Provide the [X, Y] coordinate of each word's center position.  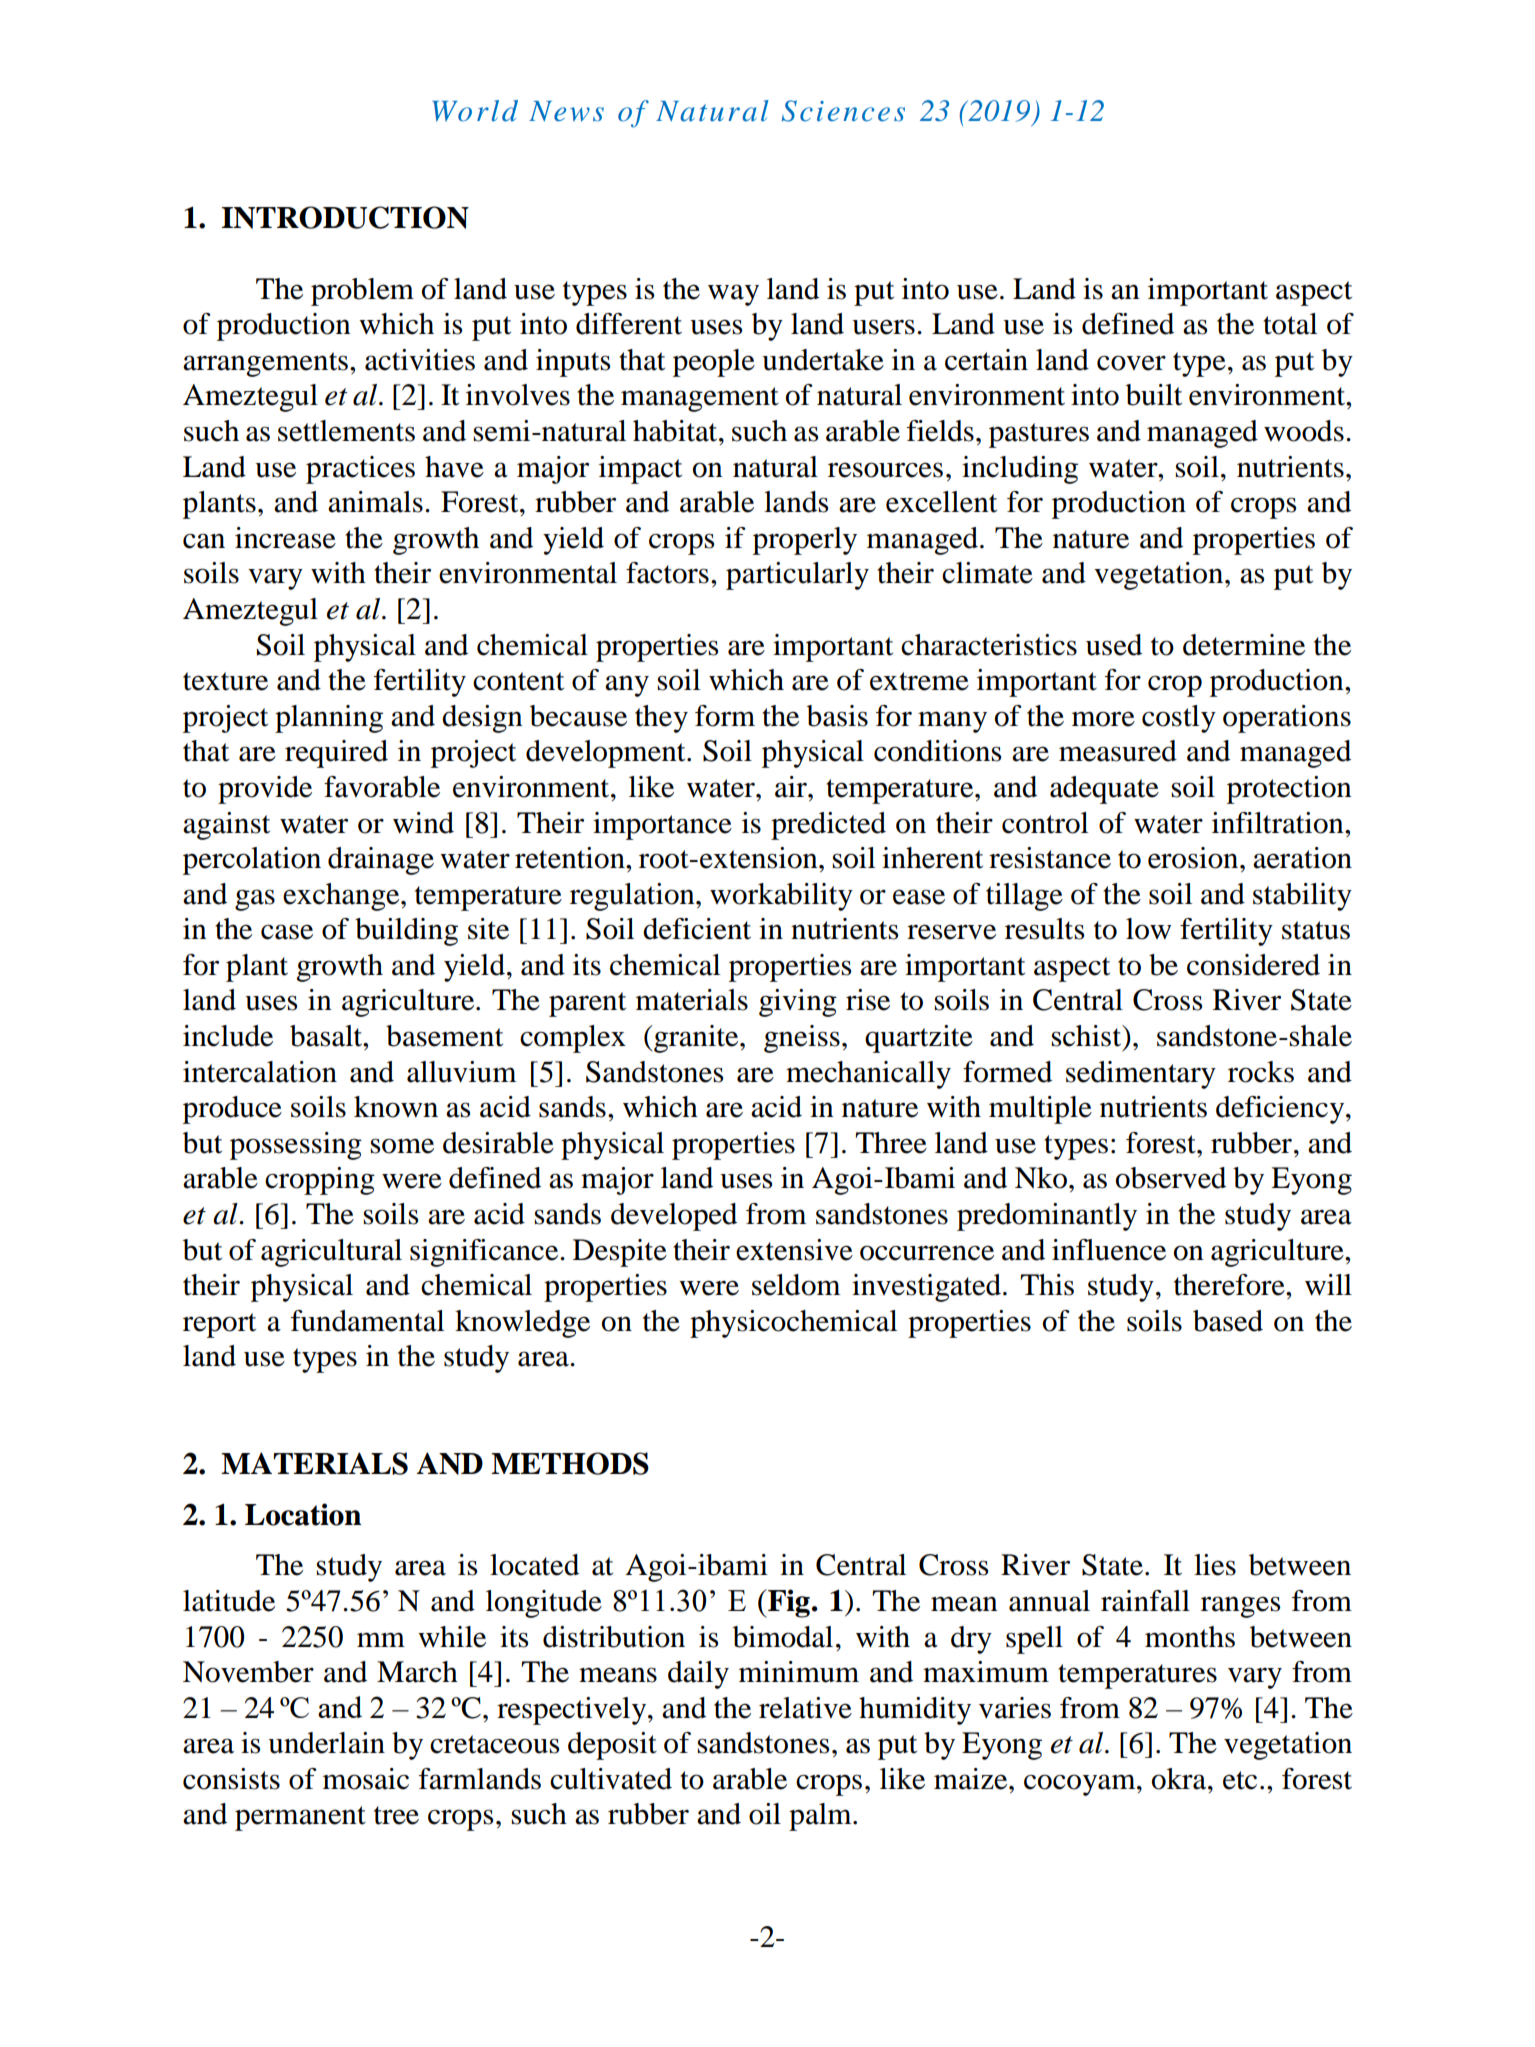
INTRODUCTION [345, 217]
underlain [326, 1743]
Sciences [843, 111]
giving [798, 1003]
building [406, 932]
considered [1253, 965]
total [1290, 324]
